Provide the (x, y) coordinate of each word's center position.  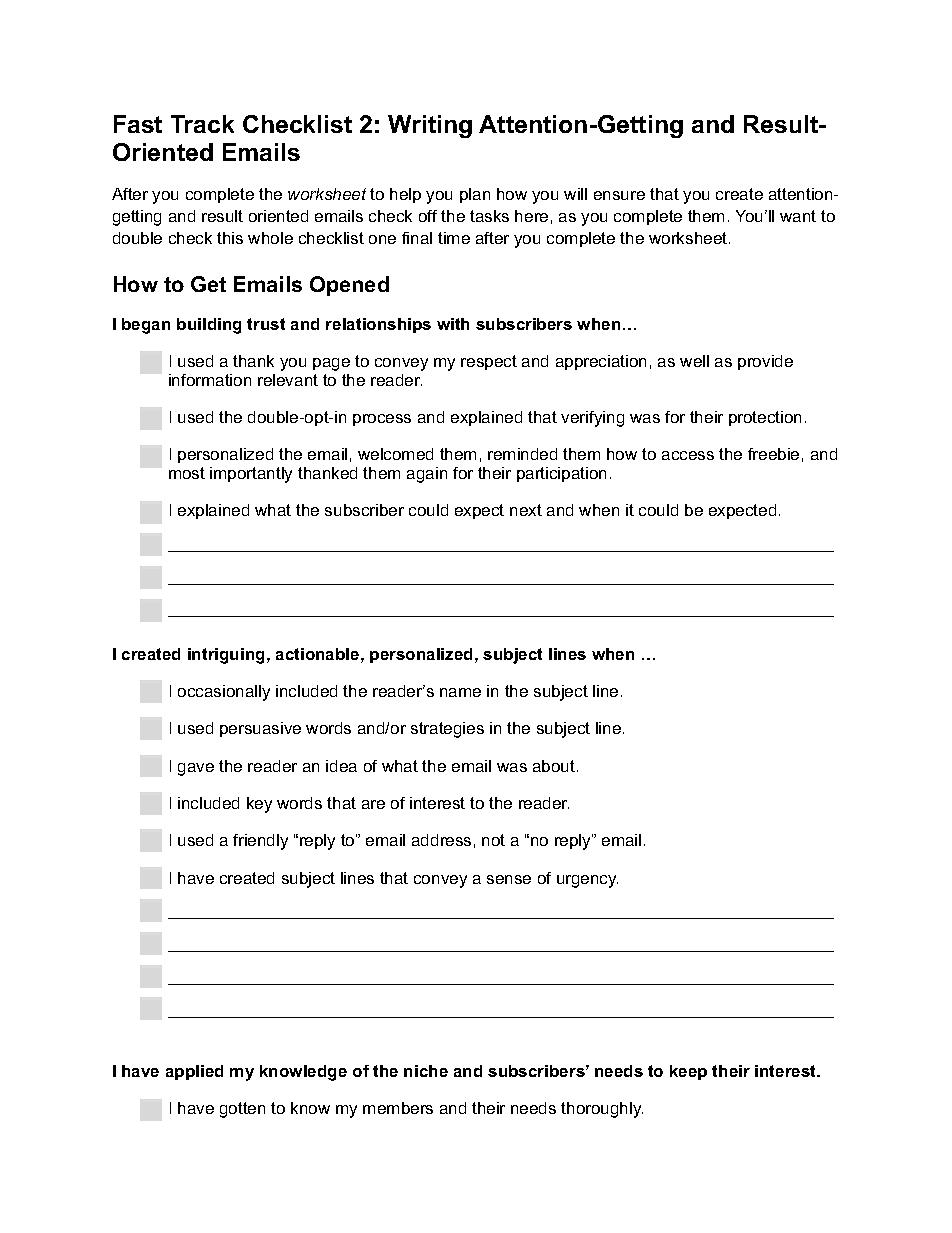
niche (426, 1071)
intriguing (226, 656)
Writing (430, 126)
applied (194, 1072)
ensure (619, 195)
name (460, 692)
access (688, 455)
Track (202, 124)
